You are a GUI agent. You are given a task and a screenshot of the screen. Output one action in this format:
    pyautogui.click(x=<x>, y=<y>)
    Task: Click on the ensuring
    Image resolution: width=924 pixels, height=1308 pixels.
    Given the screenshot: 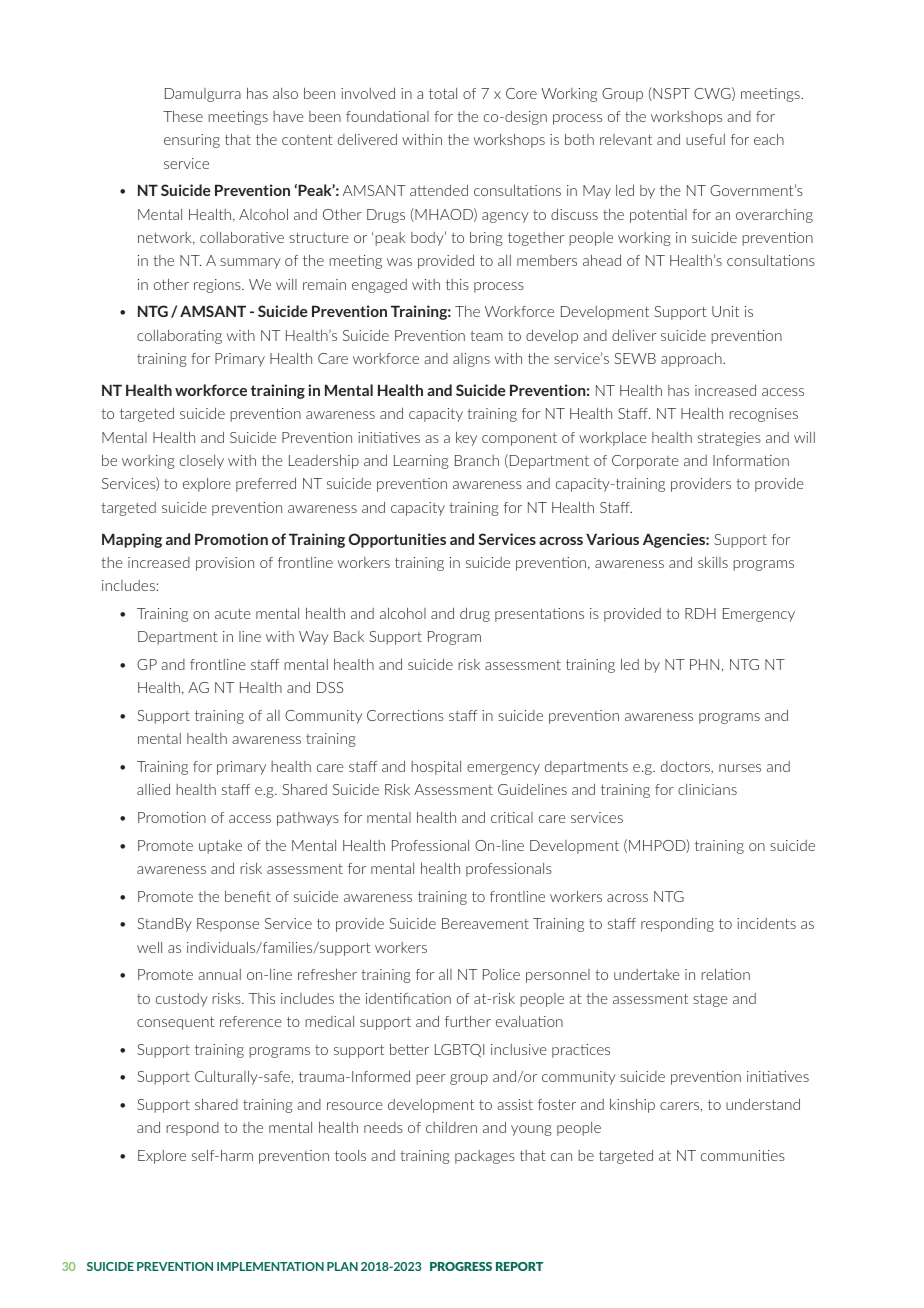 What is the action you would take?
    pyautogui.click(x=192, y=141)
